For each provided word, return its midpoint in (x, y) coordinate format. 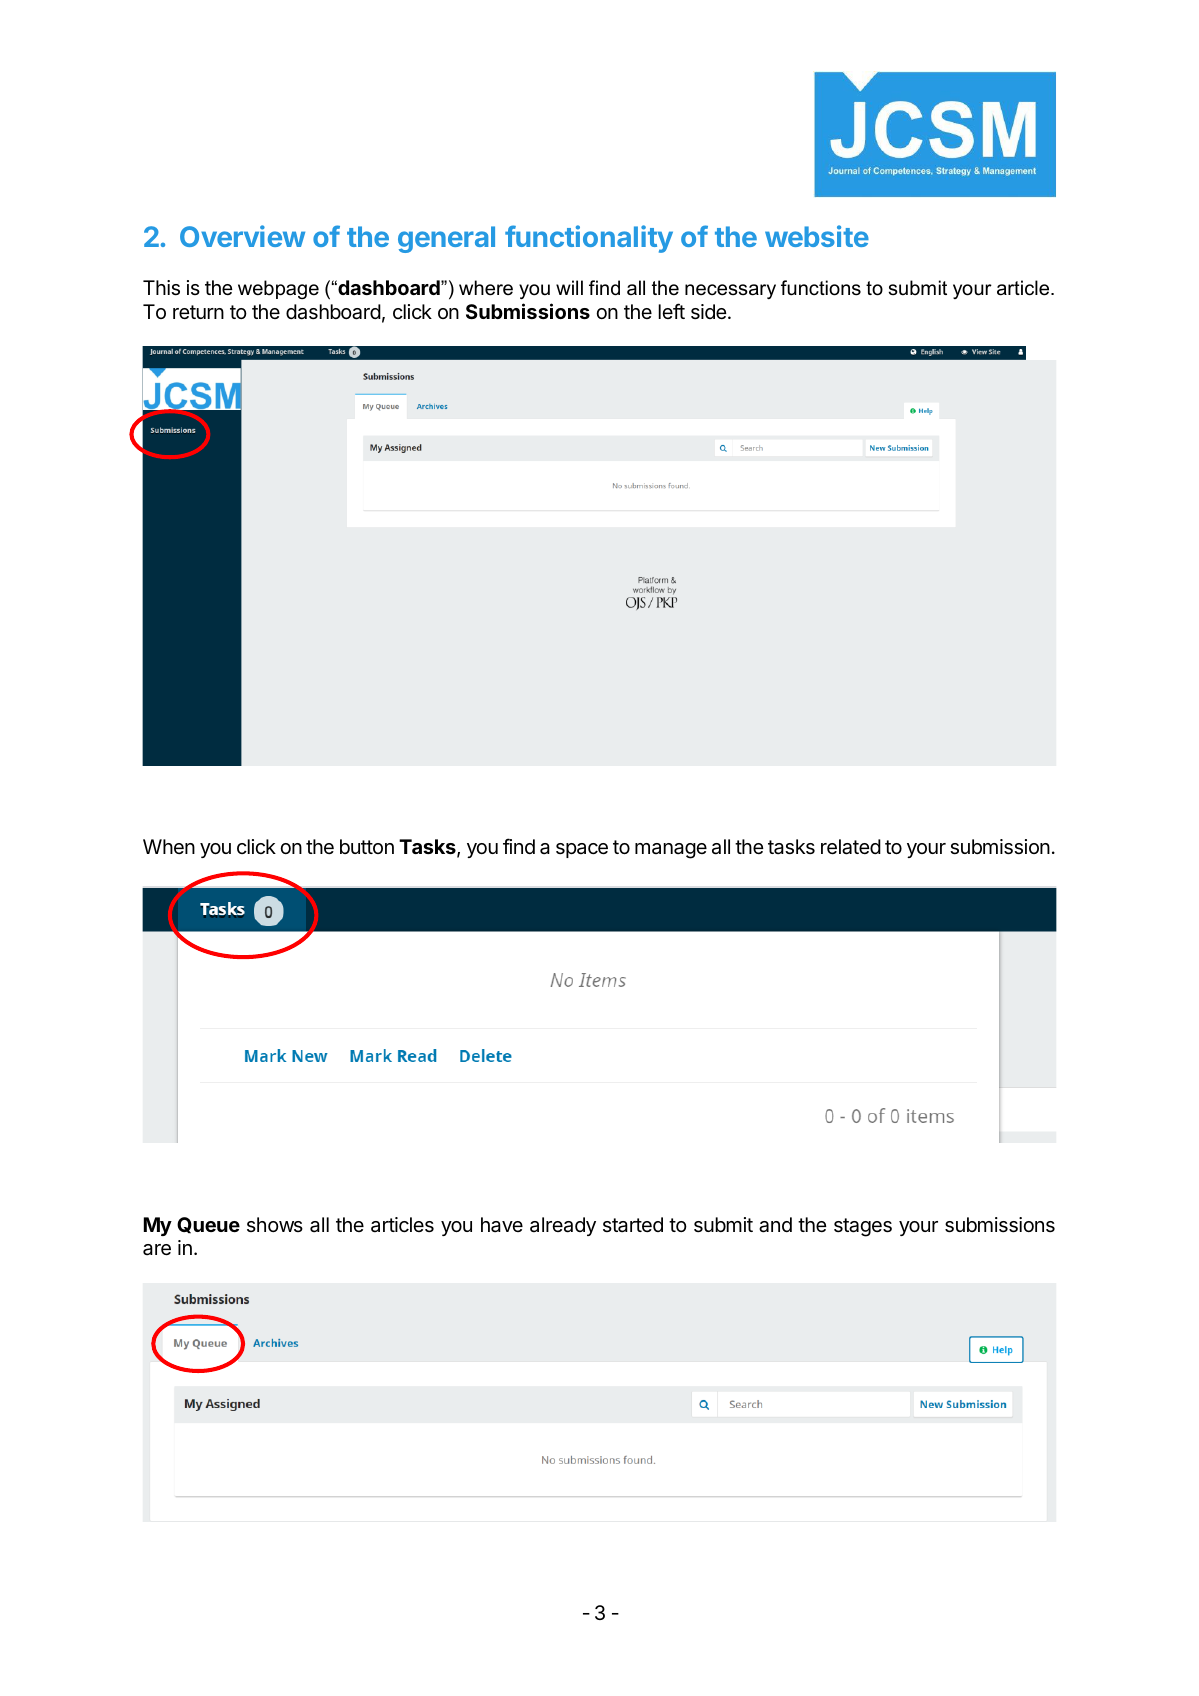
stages (863, 1227)
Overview (242, 236)
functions (821, 288)
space (582, 850)
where (486, 288)
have (502, 1225)
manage (671, 851)
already (563, 1226)
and (775, 1225)
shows (275, 1224)
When (169, 846)
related (851, 847)
